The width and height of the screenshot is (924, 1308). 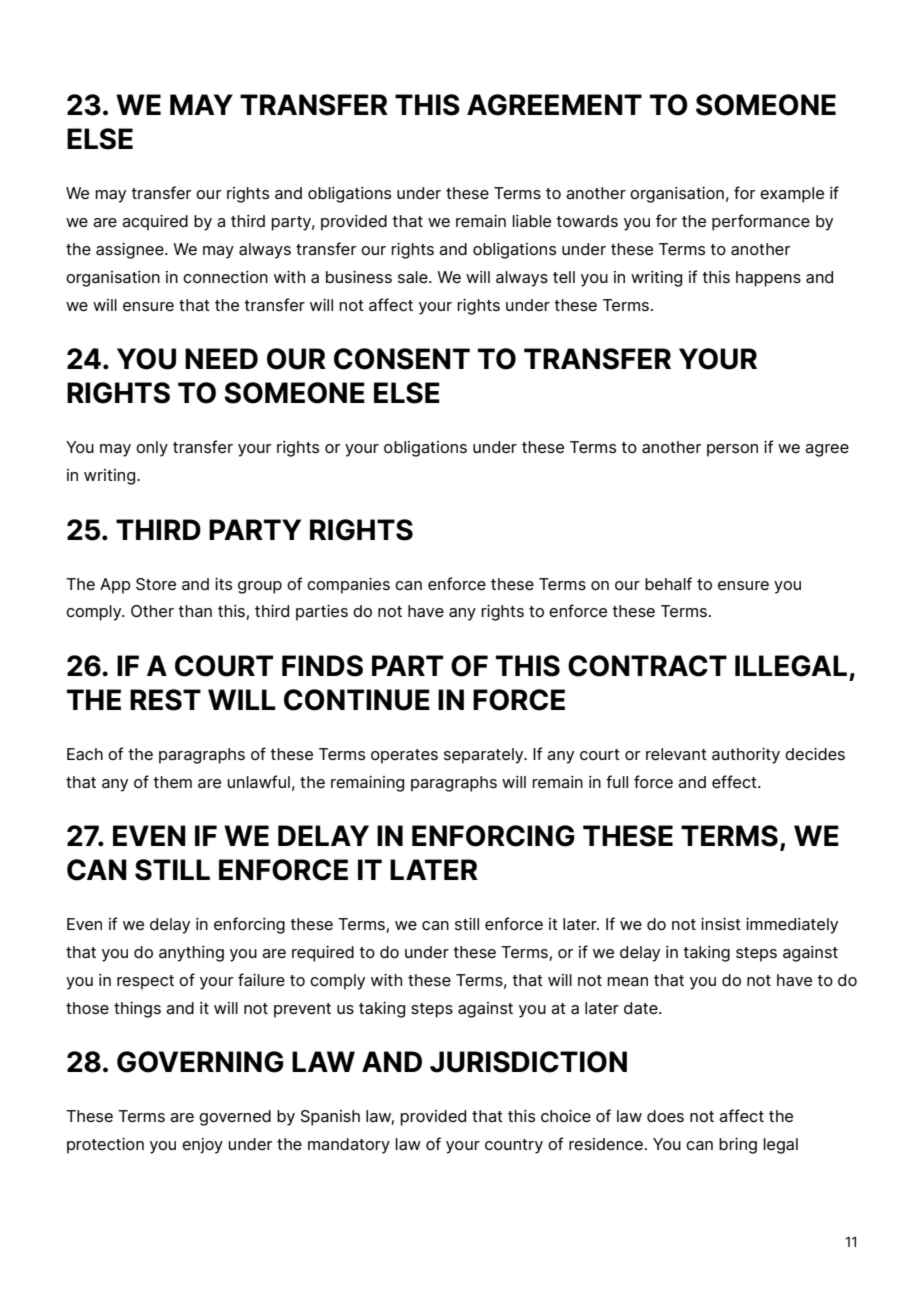 What do you see at coordinates (647, 666) in the screenshot?
I see `CONTRACT` at bounding box center [647, 666].
